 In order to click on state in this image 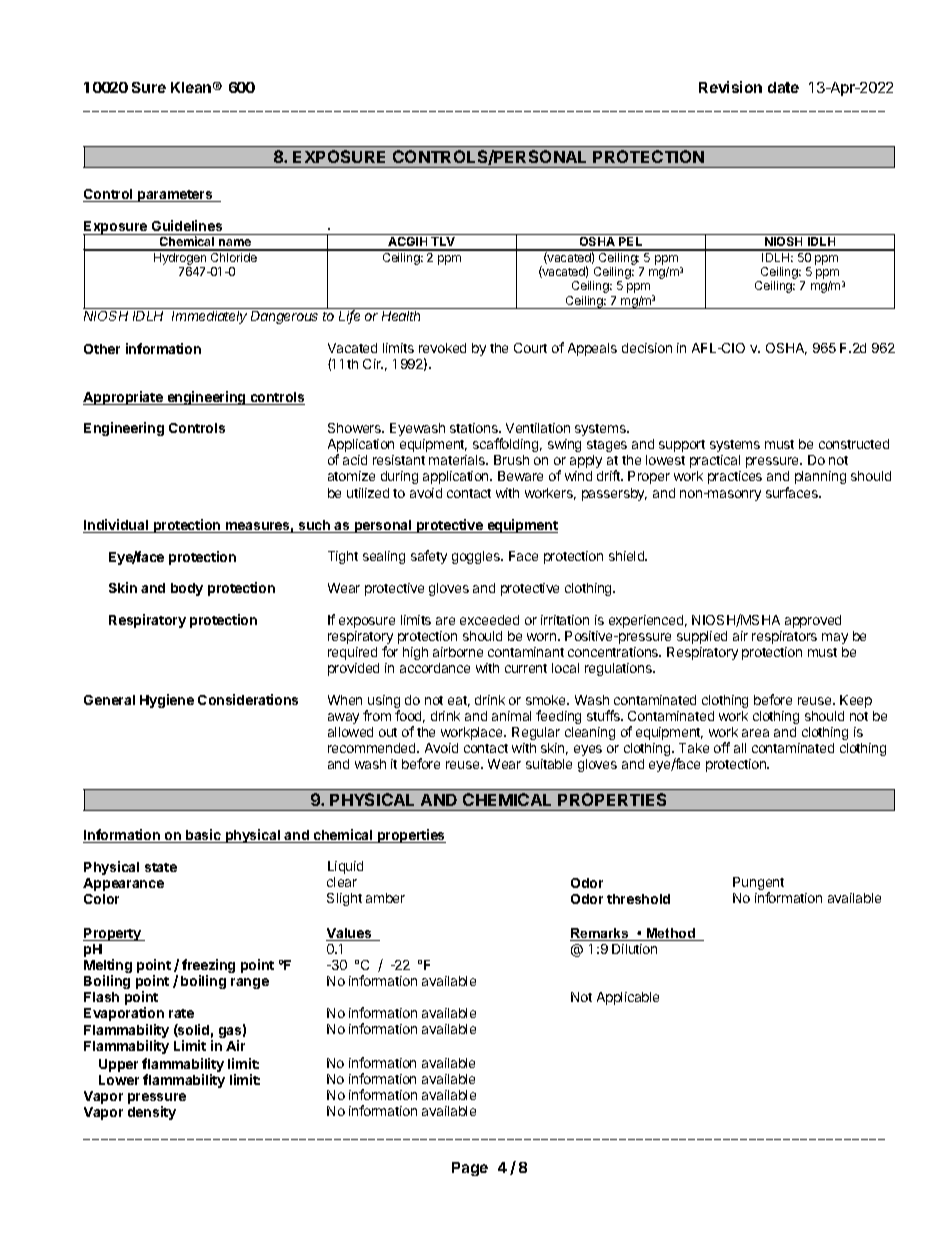, I will do `click(161, 867)`.
